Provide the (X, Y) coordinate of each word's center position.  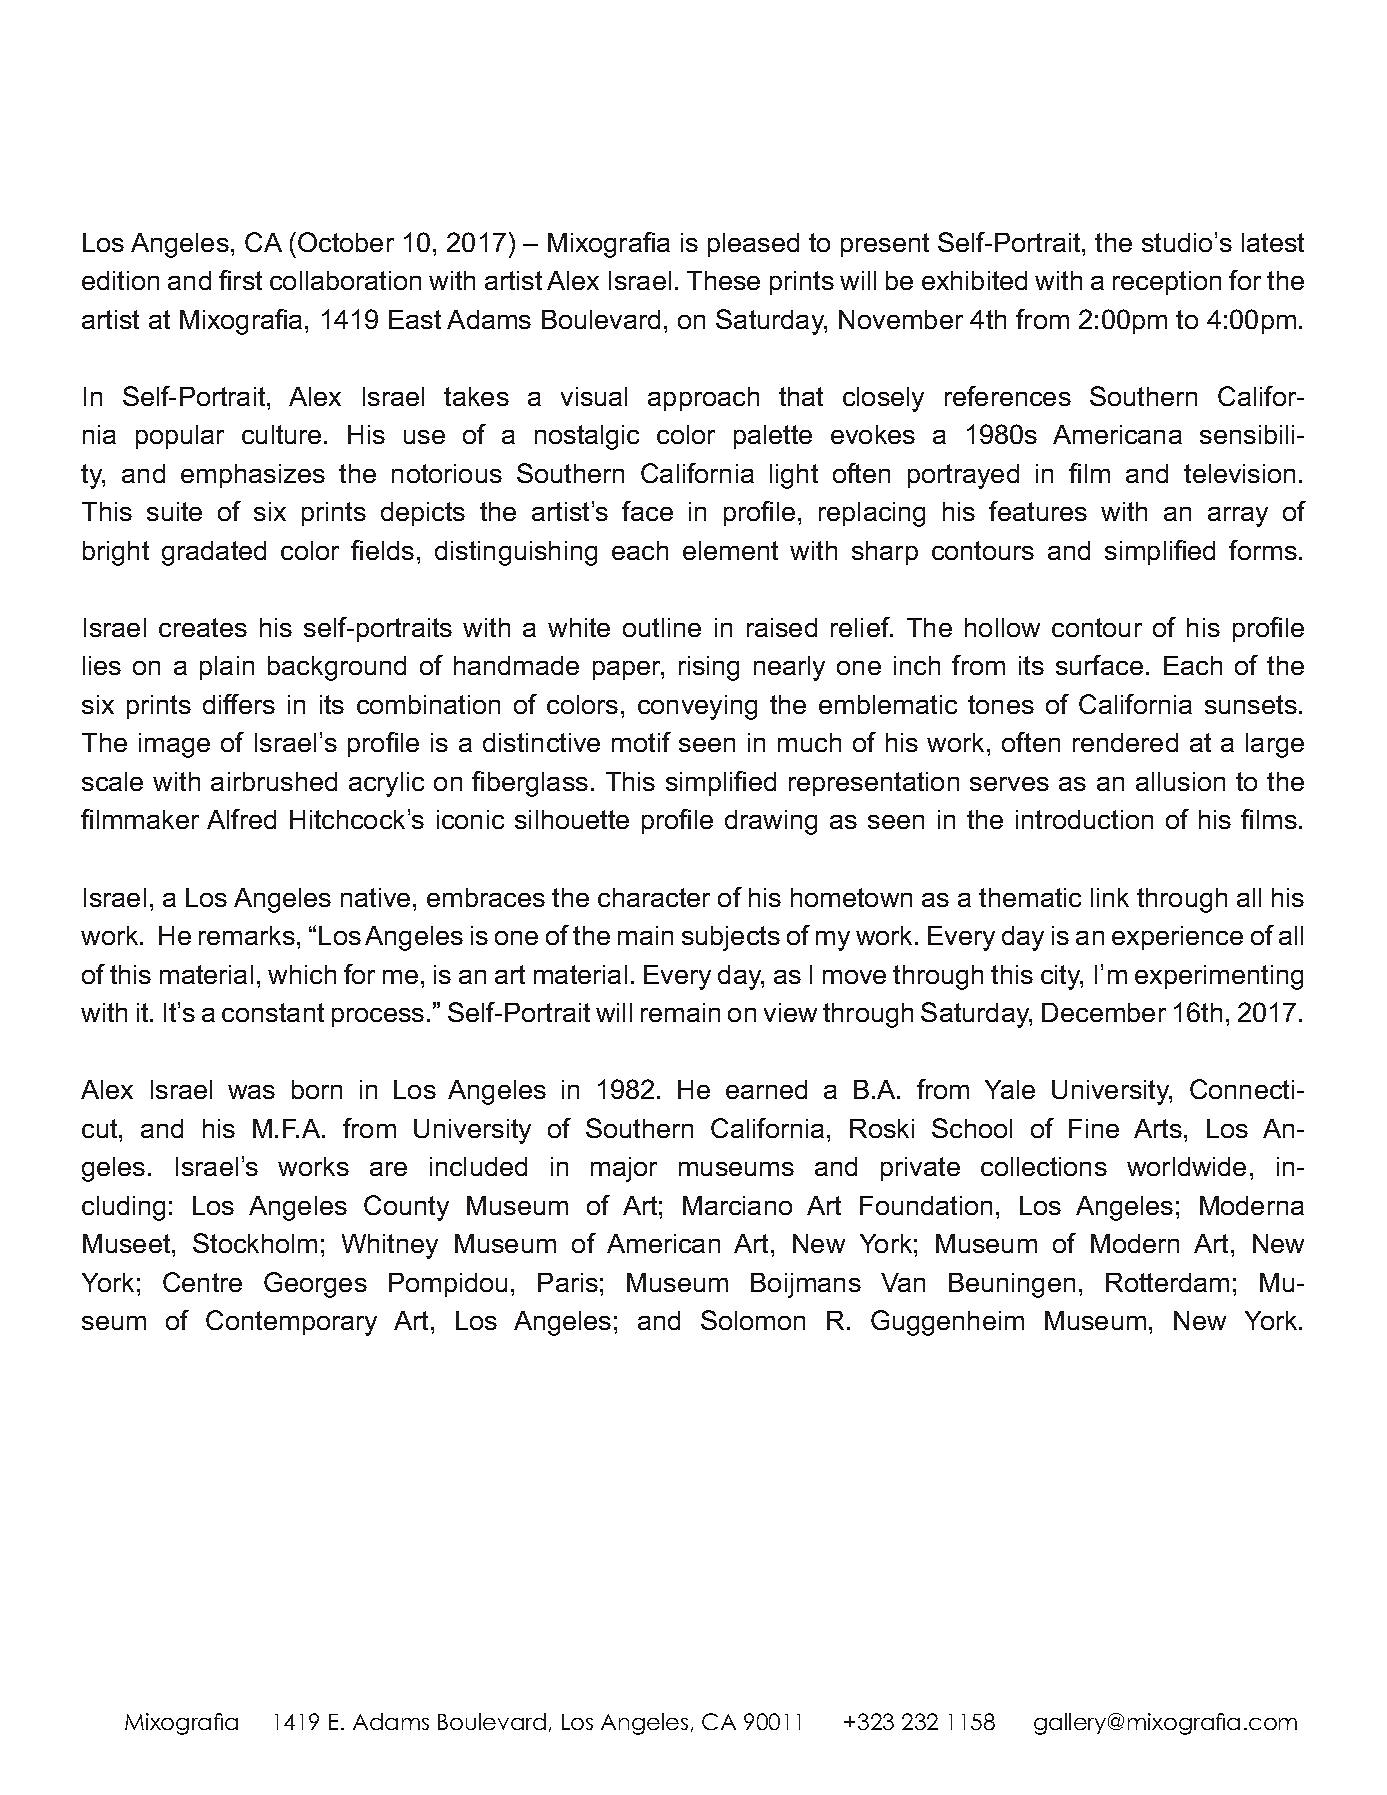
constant (273, 1012)
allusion (1180, 781)
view (790, 1012)
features (1038, 511)
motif (641, 742)
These (723, 280)
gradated (214, 553)
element (730, 550)
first (240, 280)
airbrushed (274, 781)
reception (1167, 283)
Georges (315, 1285)
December (1104, 1012)
